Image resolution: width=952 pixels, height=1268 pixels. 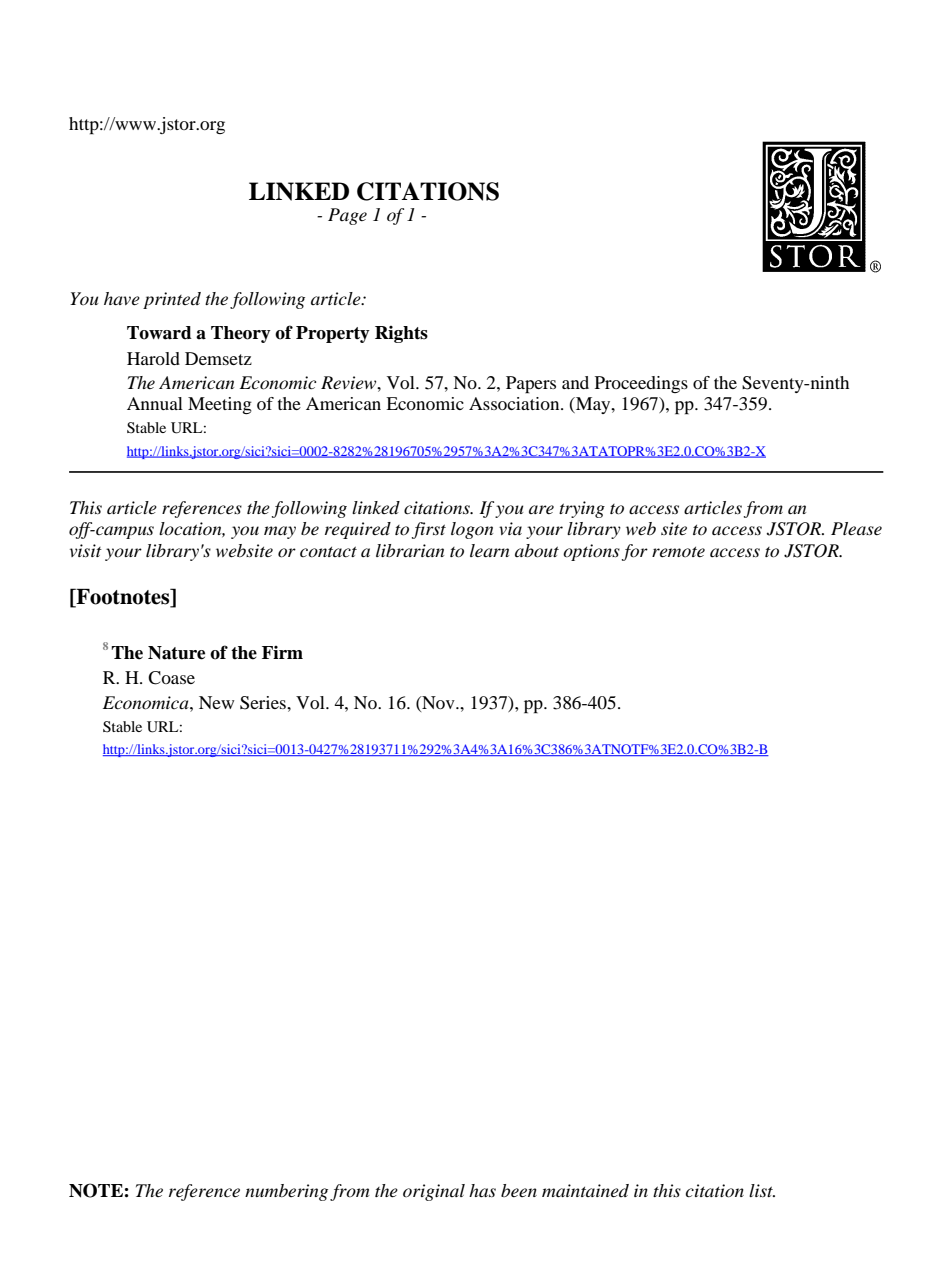 What do you see at coordinates (482, 1190) in the screenshot?
I see `has` at bounding box center [482, 1190].
